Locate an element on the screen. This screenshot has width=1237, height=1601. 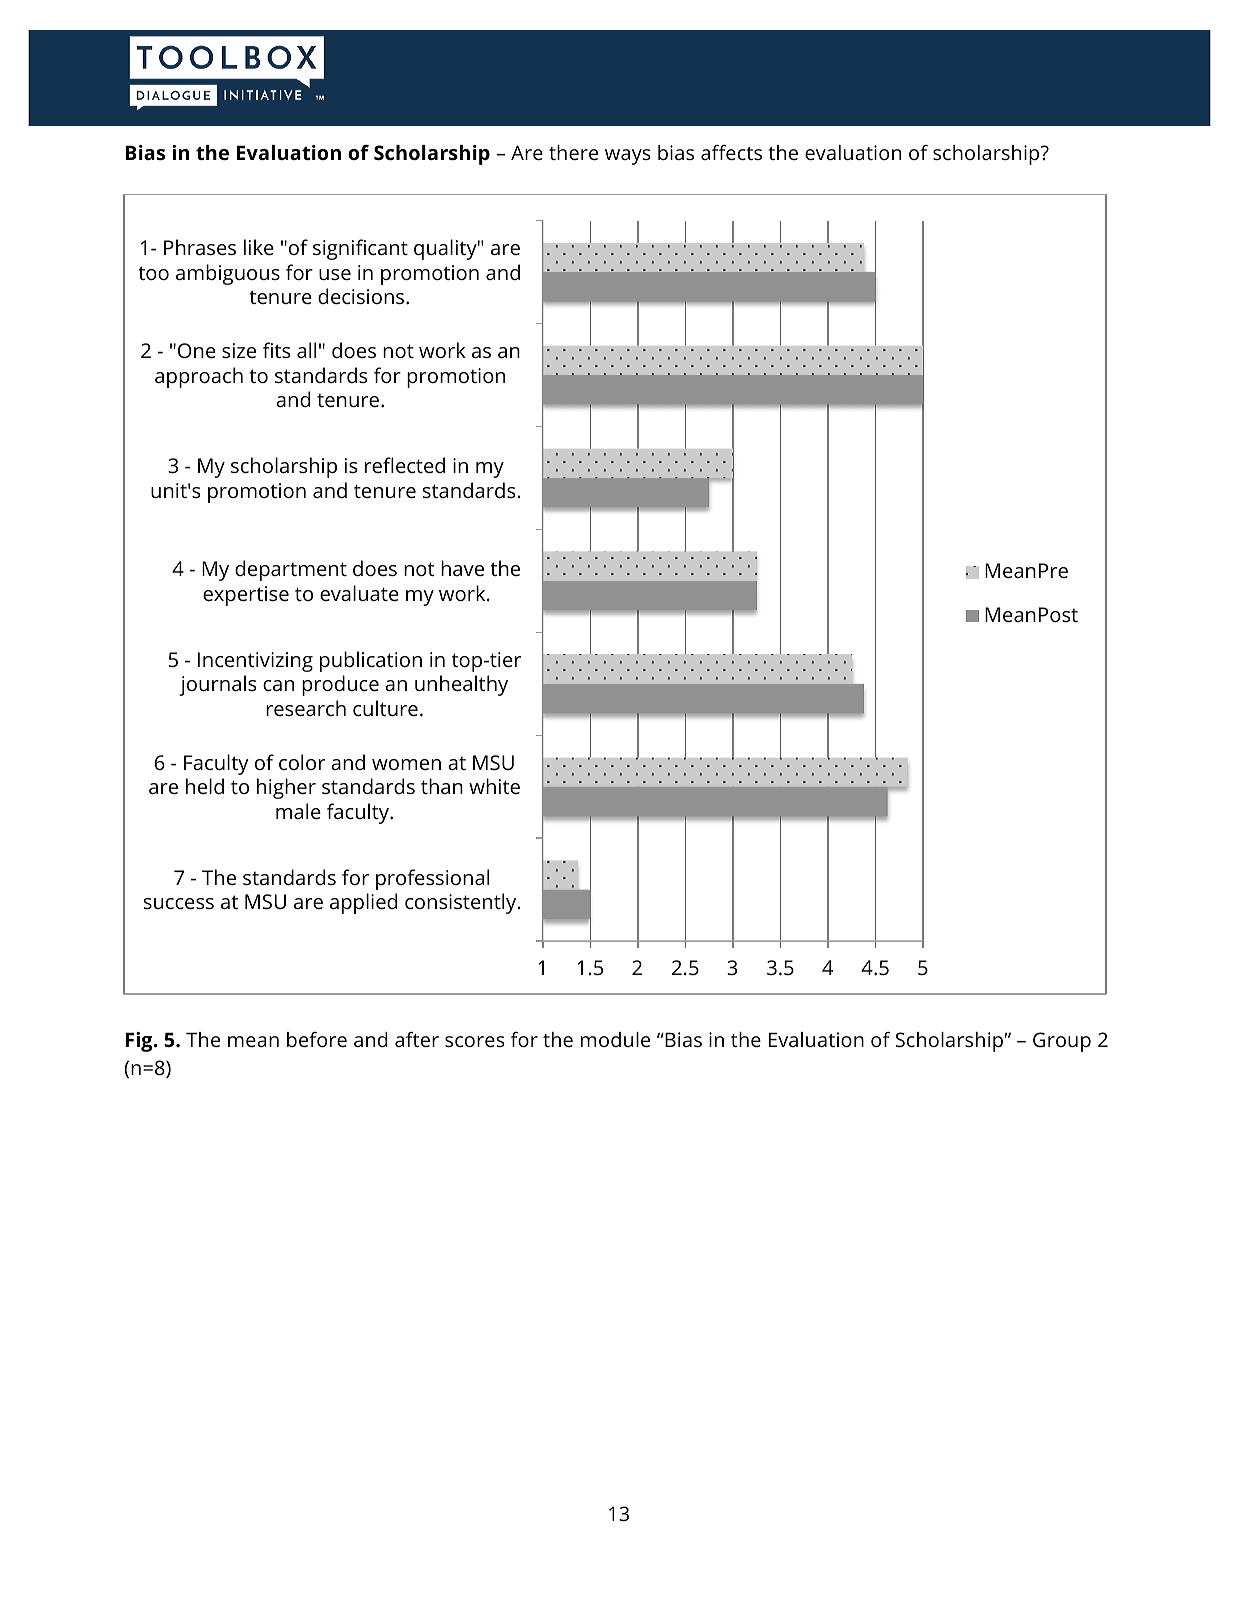
unhealthy is located at coordinates (461, 685).
